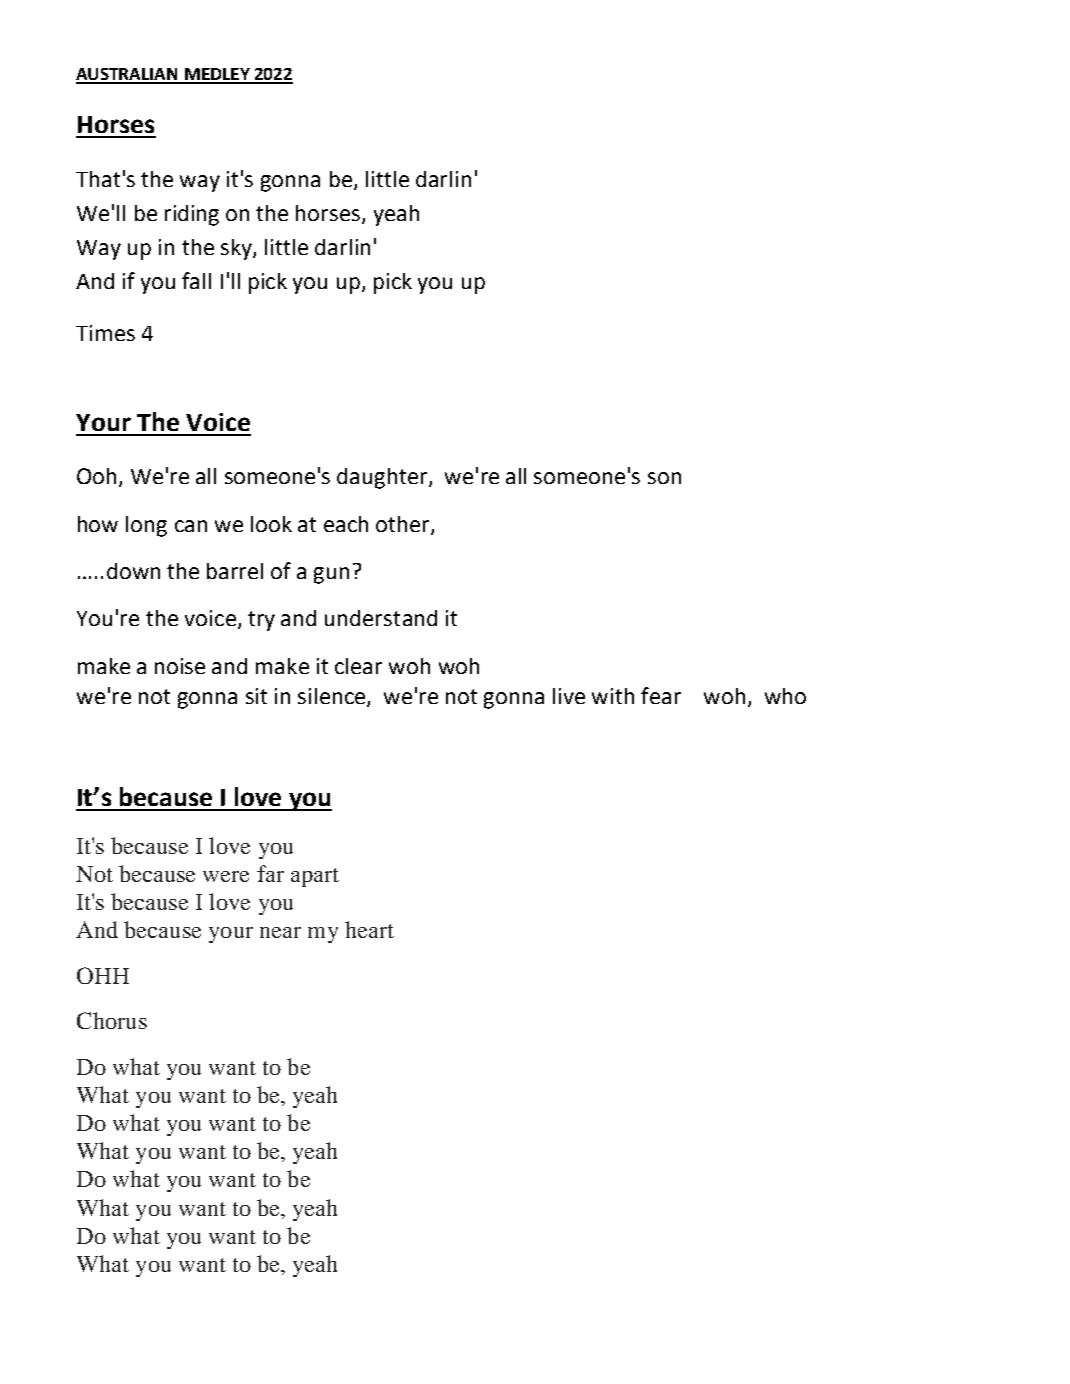 The height and width of the screenshot is (1384, 1070). Describe the element at coordinates (192, 215) in the screenshot. I see `riding` at that location.
